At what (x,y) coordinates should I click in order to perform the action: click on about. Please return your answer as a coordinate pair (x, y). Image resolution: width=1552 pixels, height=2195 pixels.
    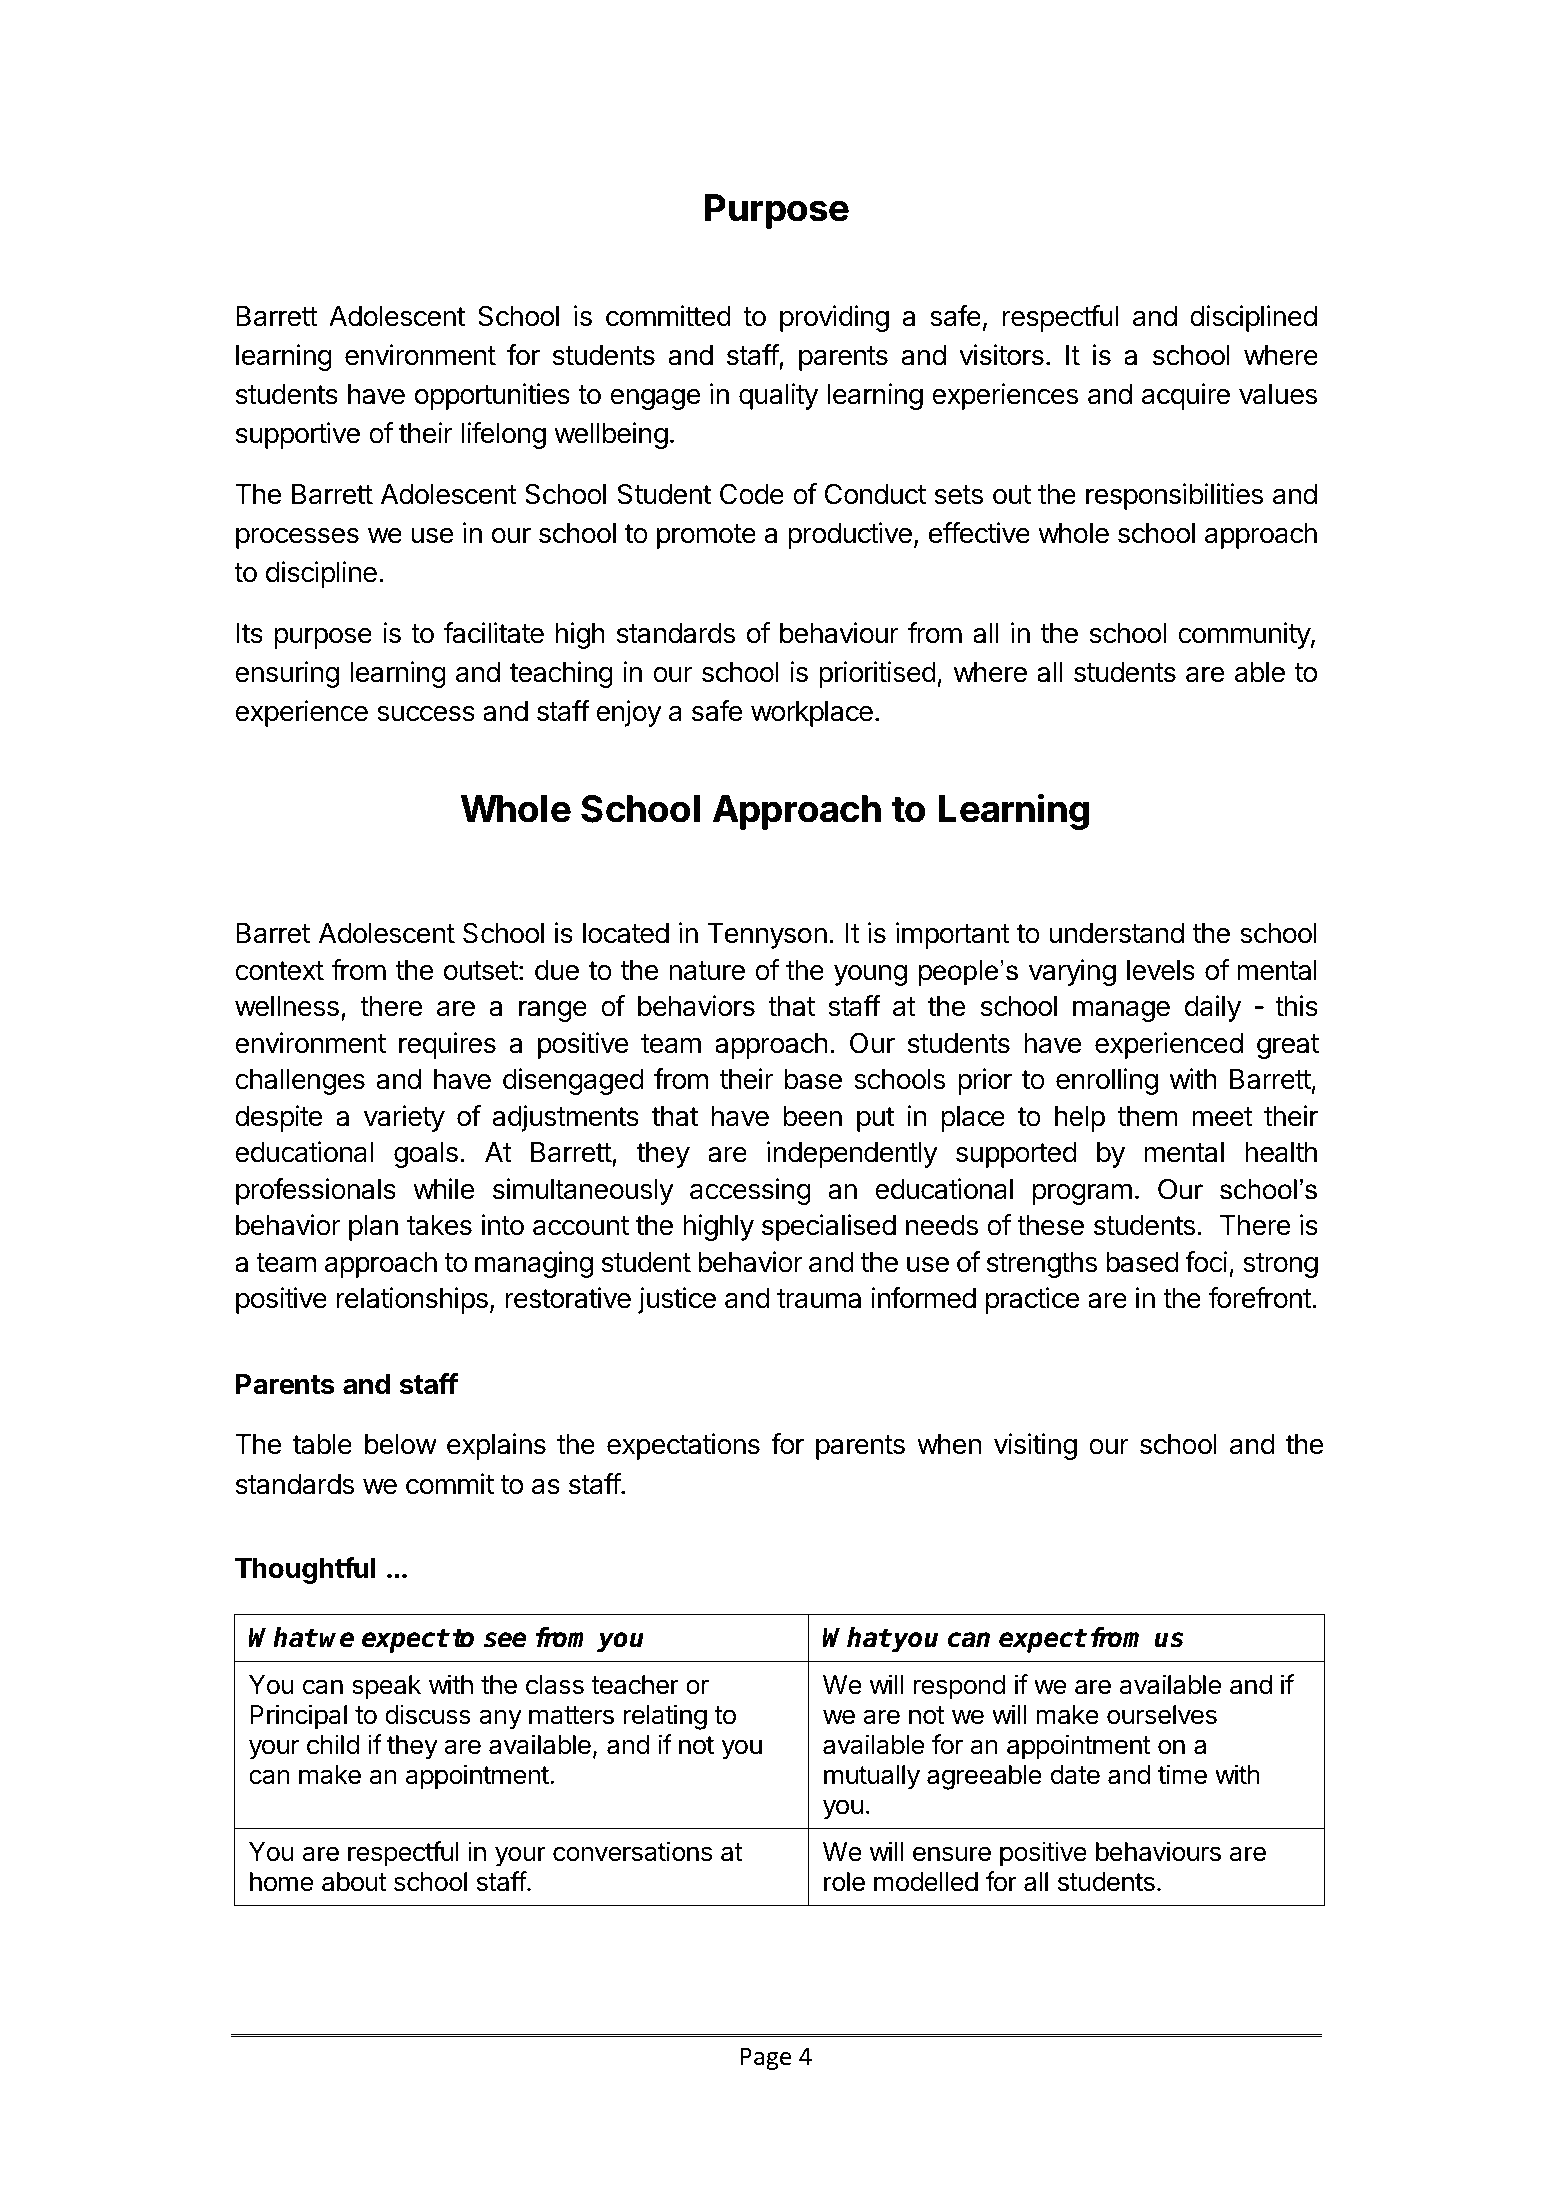
    Looking at the image, I should click on (354, 1882).
